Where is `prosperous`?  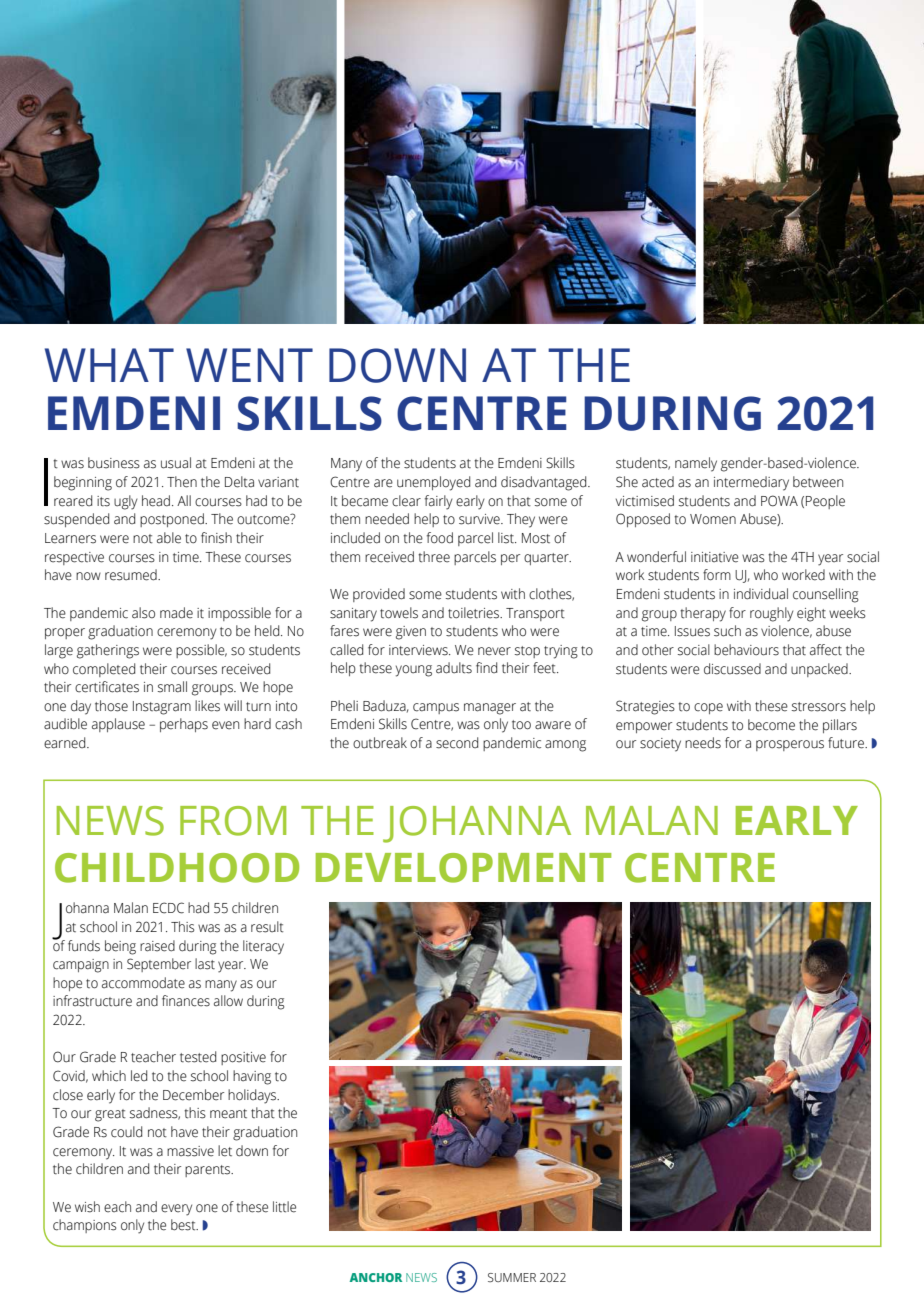 prosperous is located at coordinates (790, 745).
